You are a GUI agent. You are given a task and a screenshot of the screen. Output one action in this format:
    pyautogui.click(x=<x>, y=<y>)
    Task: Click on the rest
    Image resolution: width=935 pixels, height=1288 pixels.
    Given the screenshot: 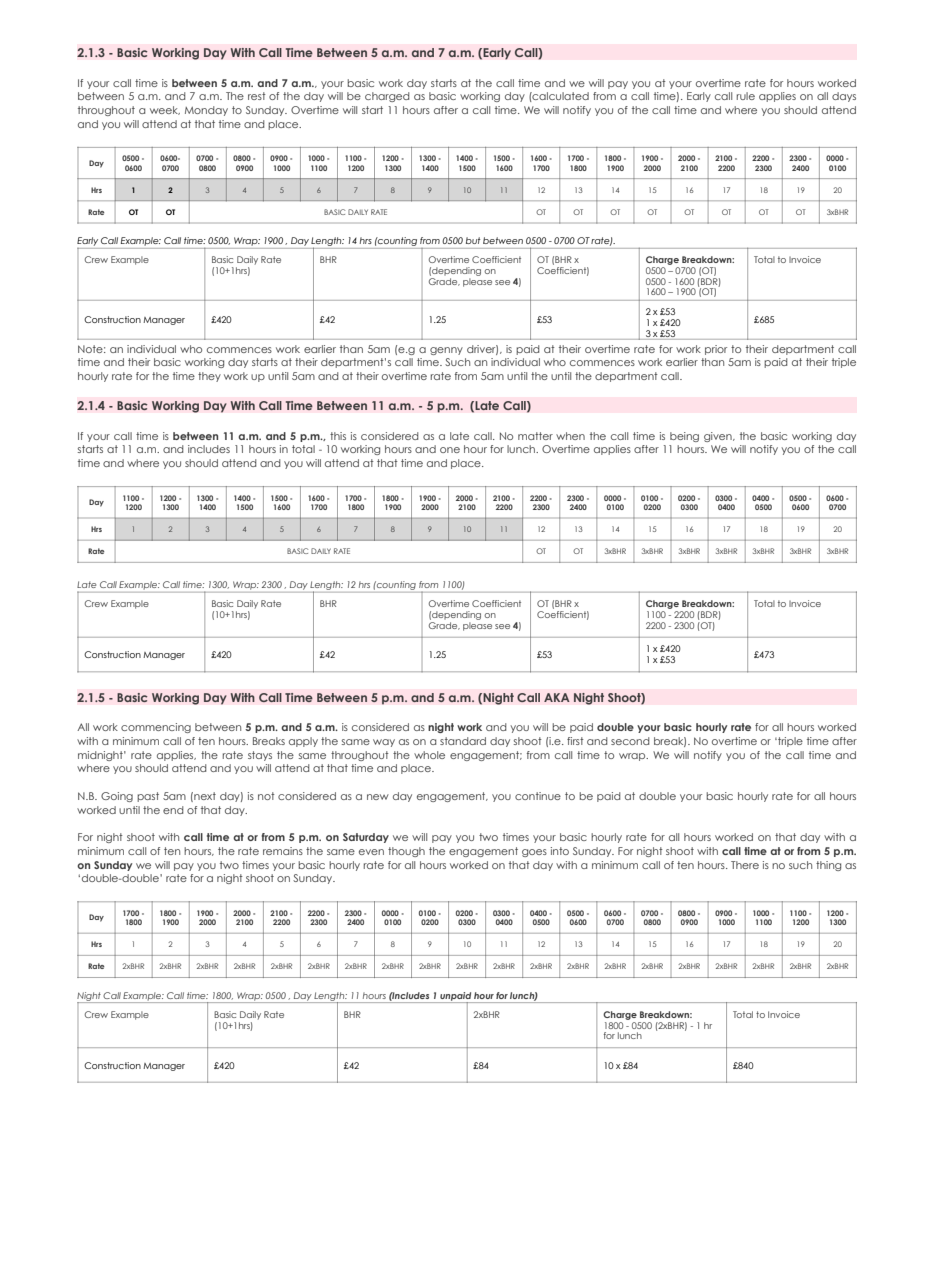 What is the action you would take?
    pyautogui.click(x=257, y=96)
